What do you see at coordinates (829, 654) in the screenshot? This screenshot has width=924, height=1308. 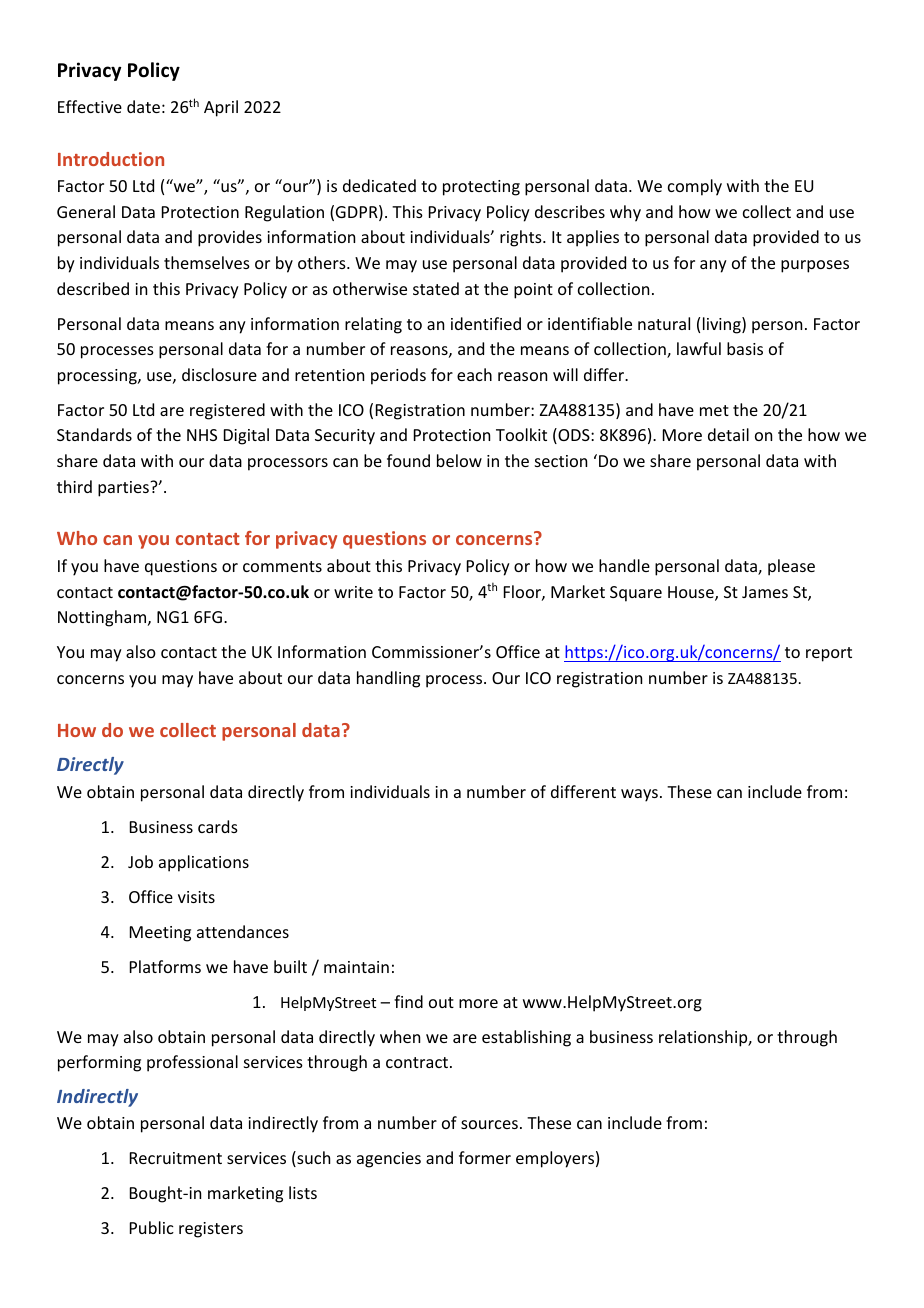 I see `report` at bounding box center [829, 654].
